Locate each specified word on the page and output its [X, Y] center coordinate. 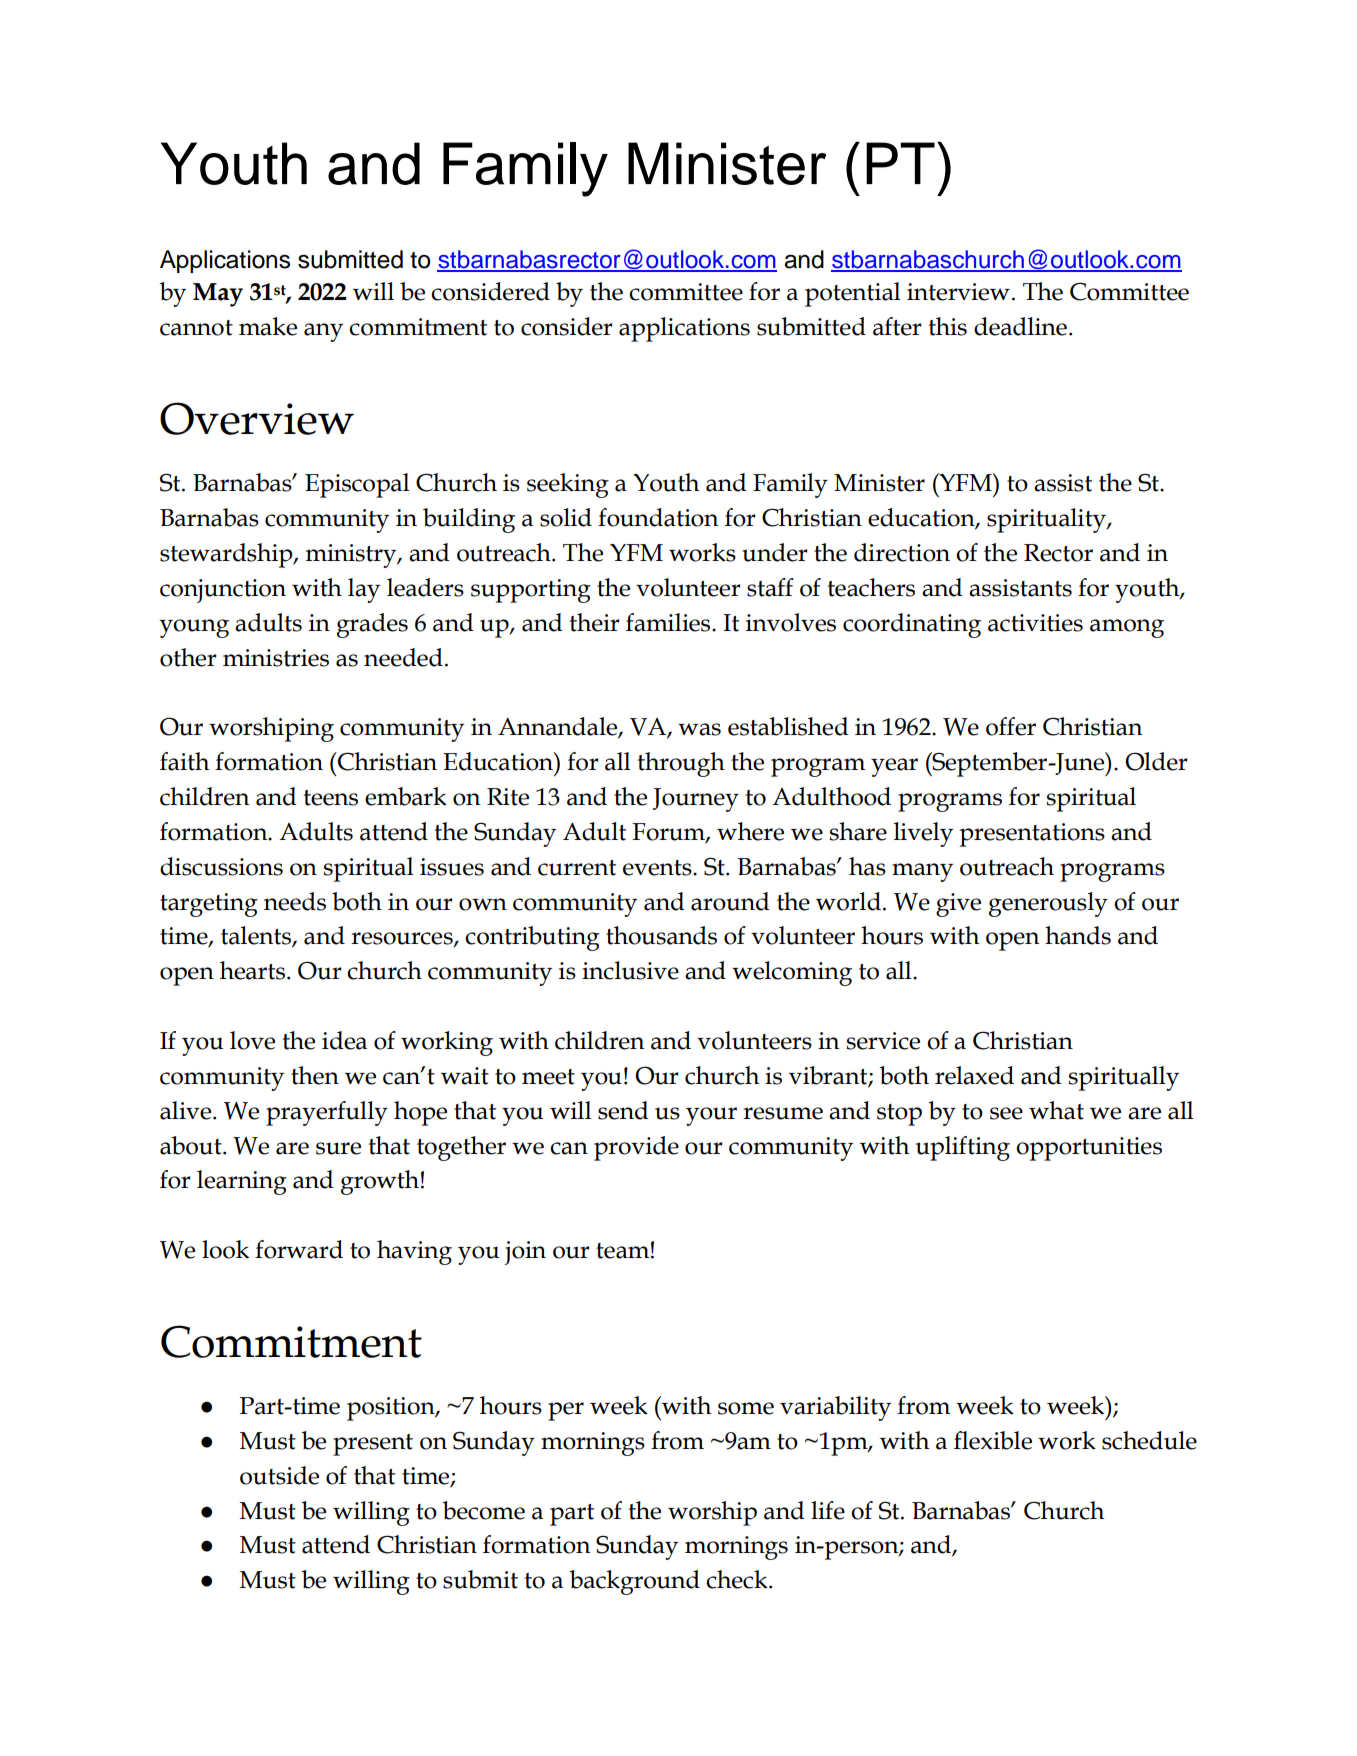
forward [299, 1249]
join [525, 1253]
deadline [1020, 326]
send [623, 1110]
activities [1035, 623]
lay [364, 590]
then [315, 1075]
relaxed [974, 1075]
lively [923, 834]
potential [853, 294]
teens [330, 798]
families [669, 622]
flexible [993, 1440]
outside [279, 1475]
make [268, 326]
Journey [696, 800]
